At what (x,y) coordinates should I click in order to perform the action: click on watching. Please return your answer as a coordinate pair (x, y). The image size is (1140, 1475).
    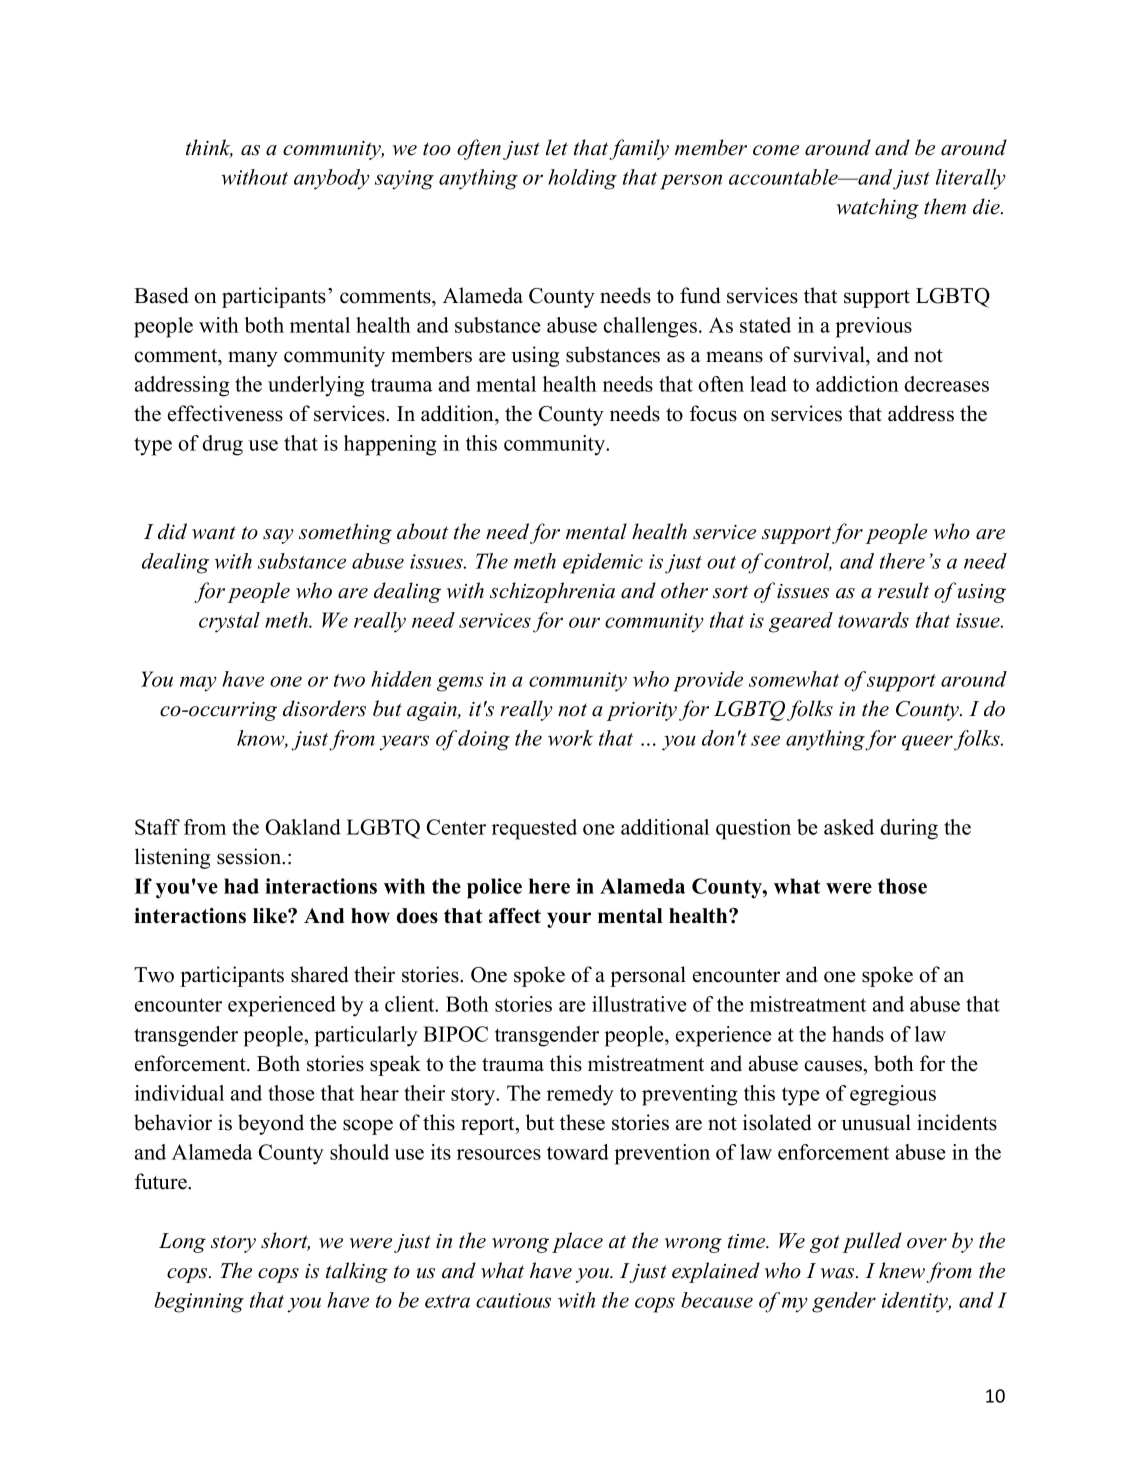
    Looking at the image, I should click on (878, 208).
